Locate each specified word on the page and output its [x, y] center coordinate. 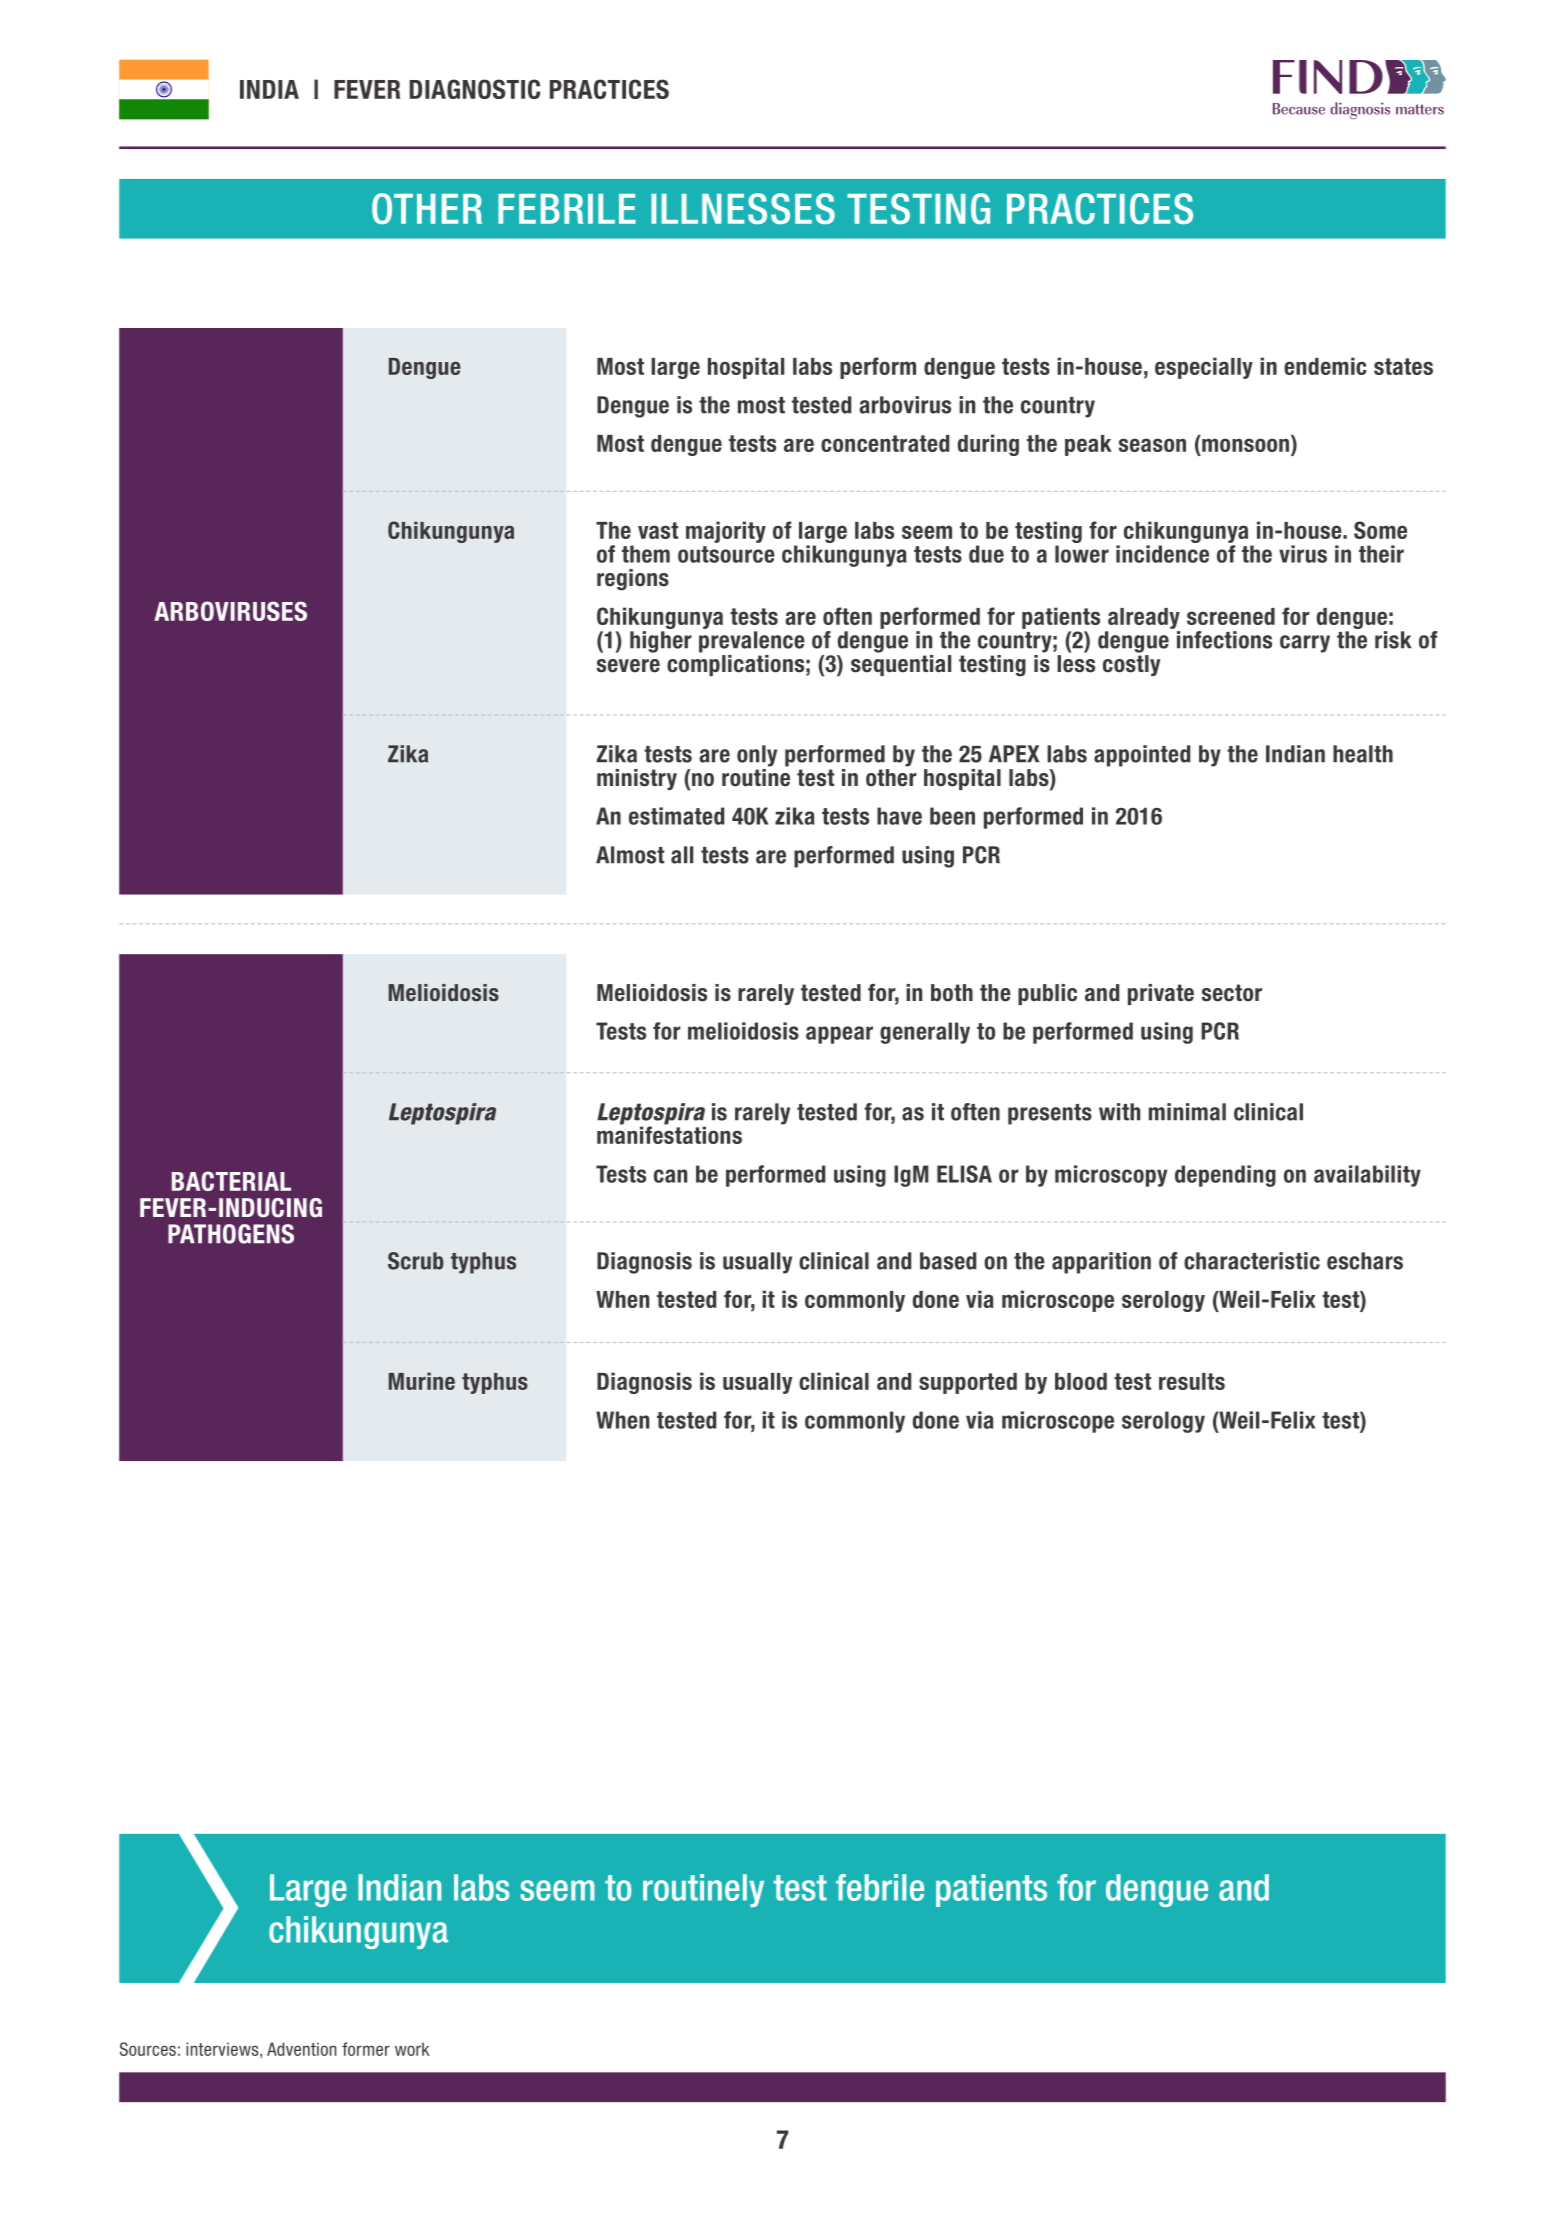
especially [1204, 368]
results [1192, 1381]
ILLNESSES [743, 208]
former [366, 2049]
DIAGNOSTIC [474, 89]
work [412, 2049]
